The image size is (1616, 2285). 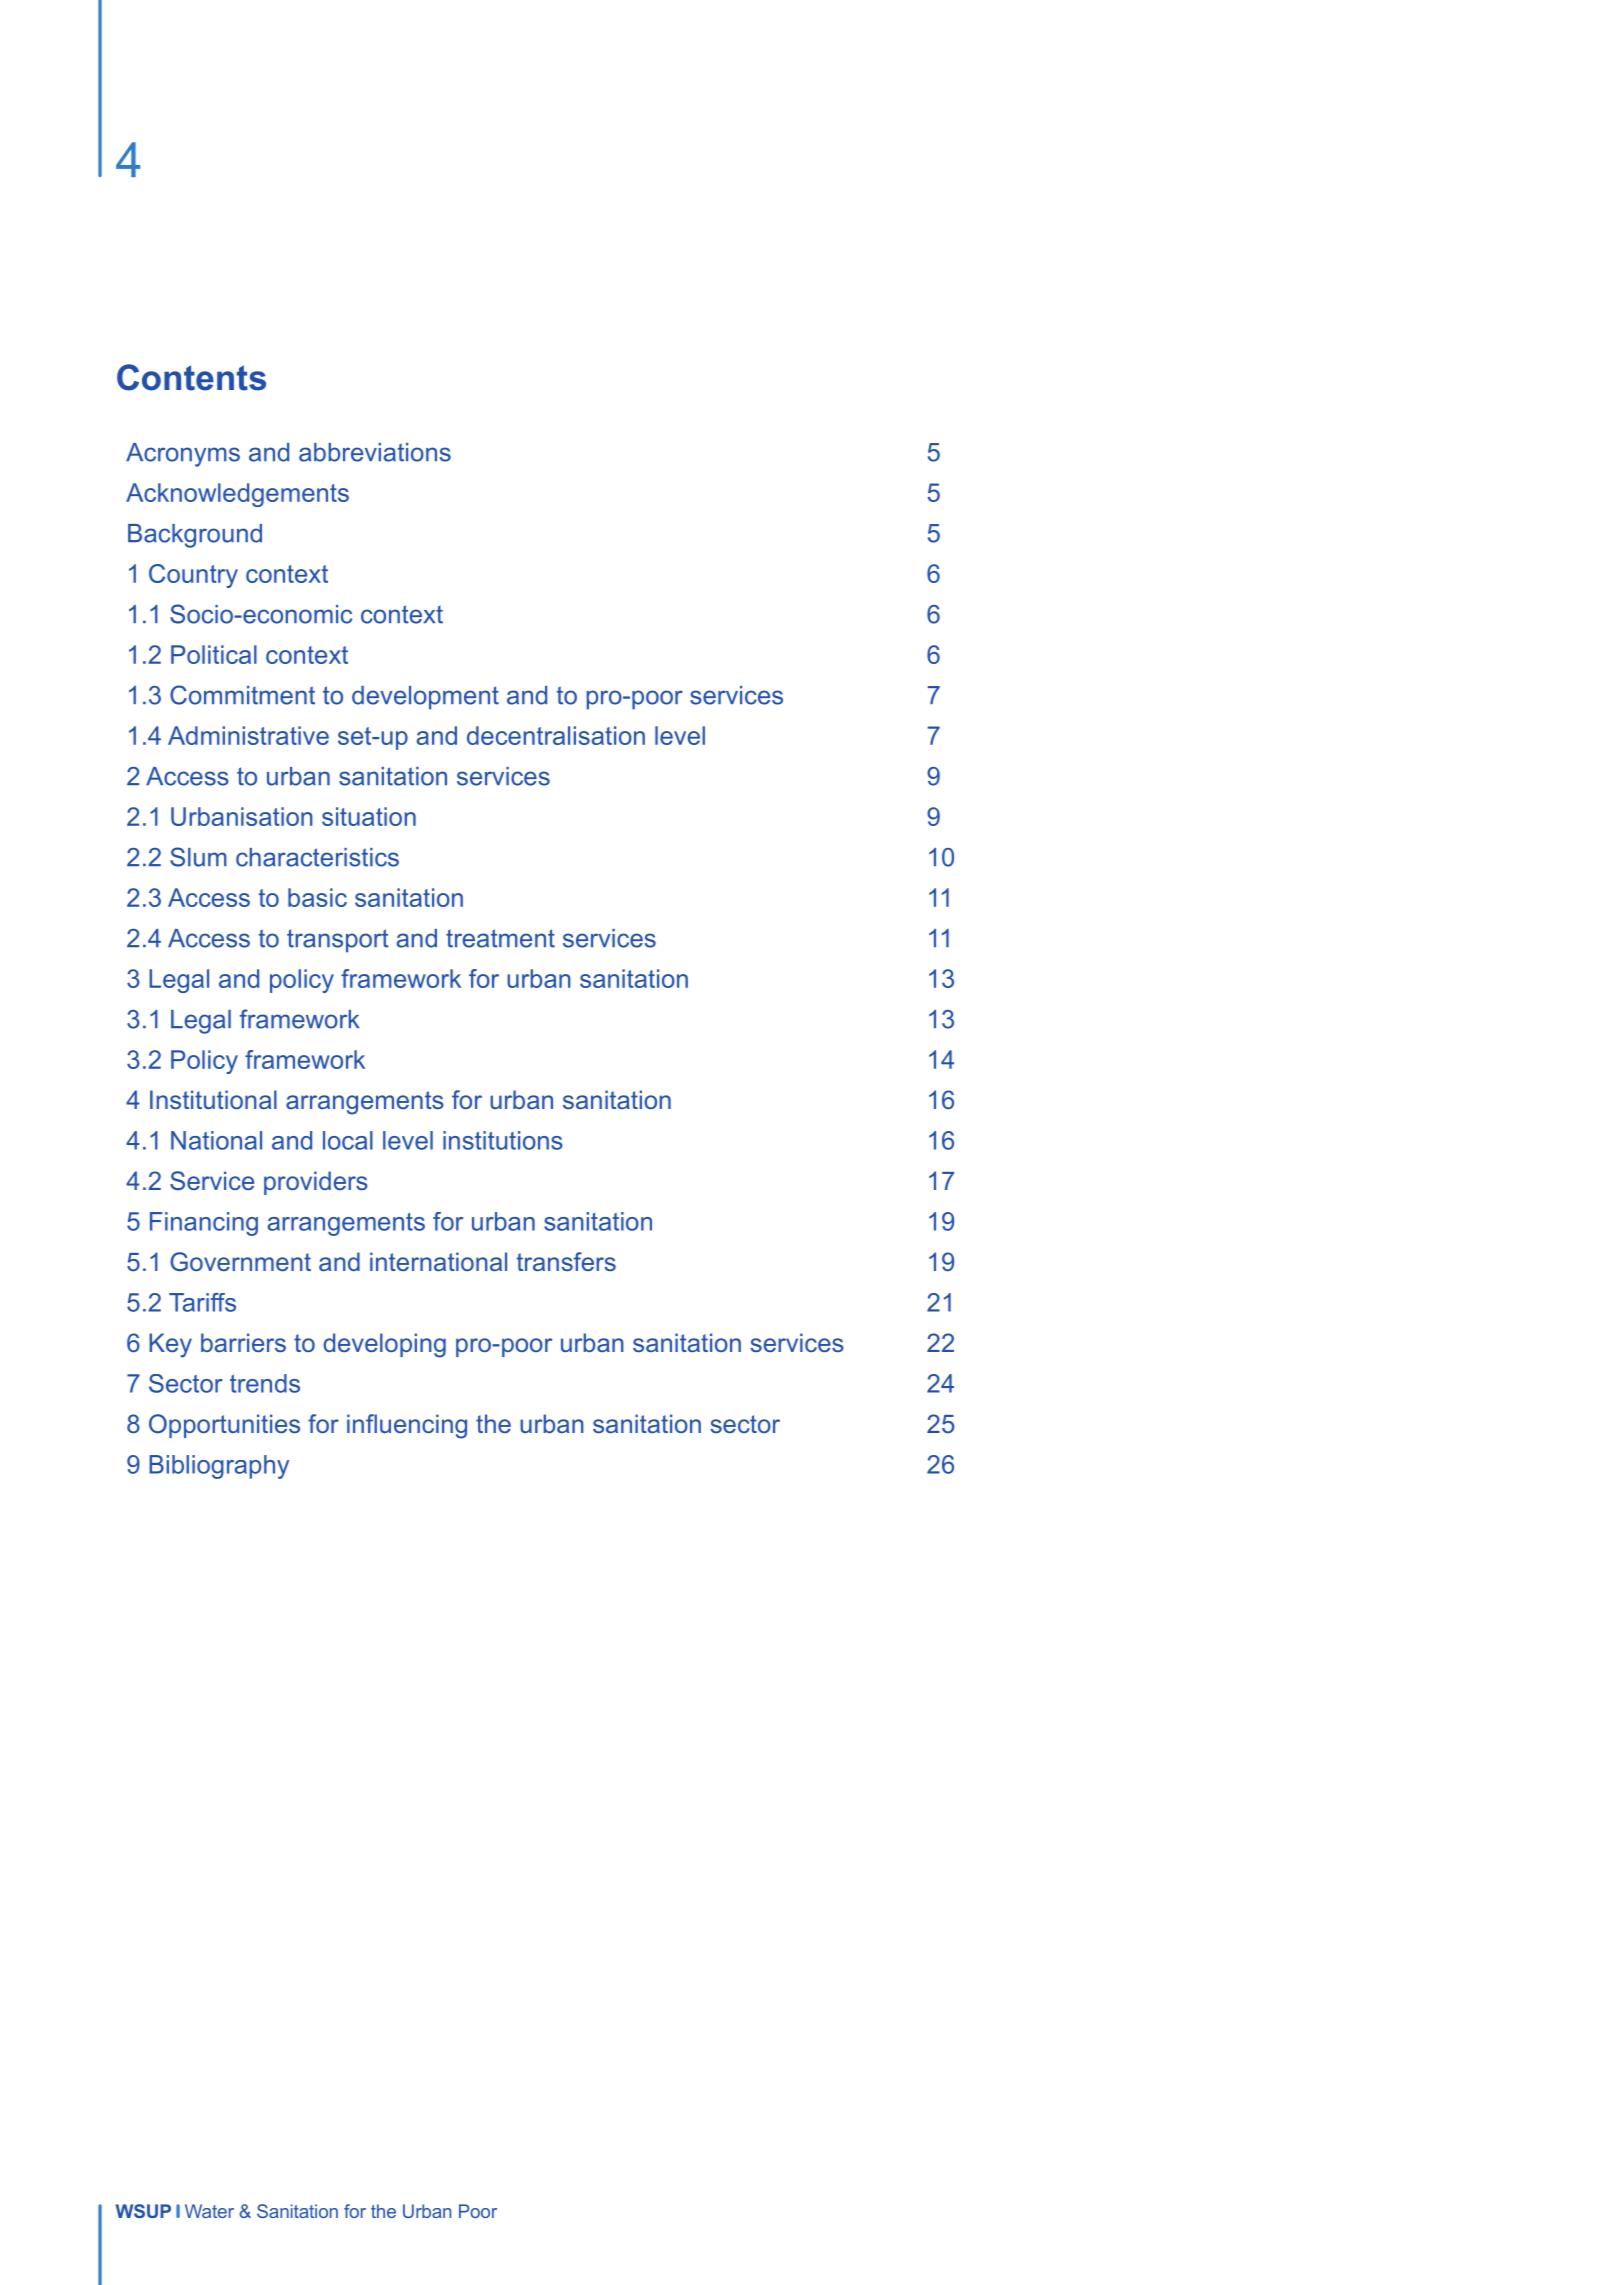 What do you see at coordinates (375, 452) in the screenshot?
I see `abbreviations` at bounding box center [375, 452].
